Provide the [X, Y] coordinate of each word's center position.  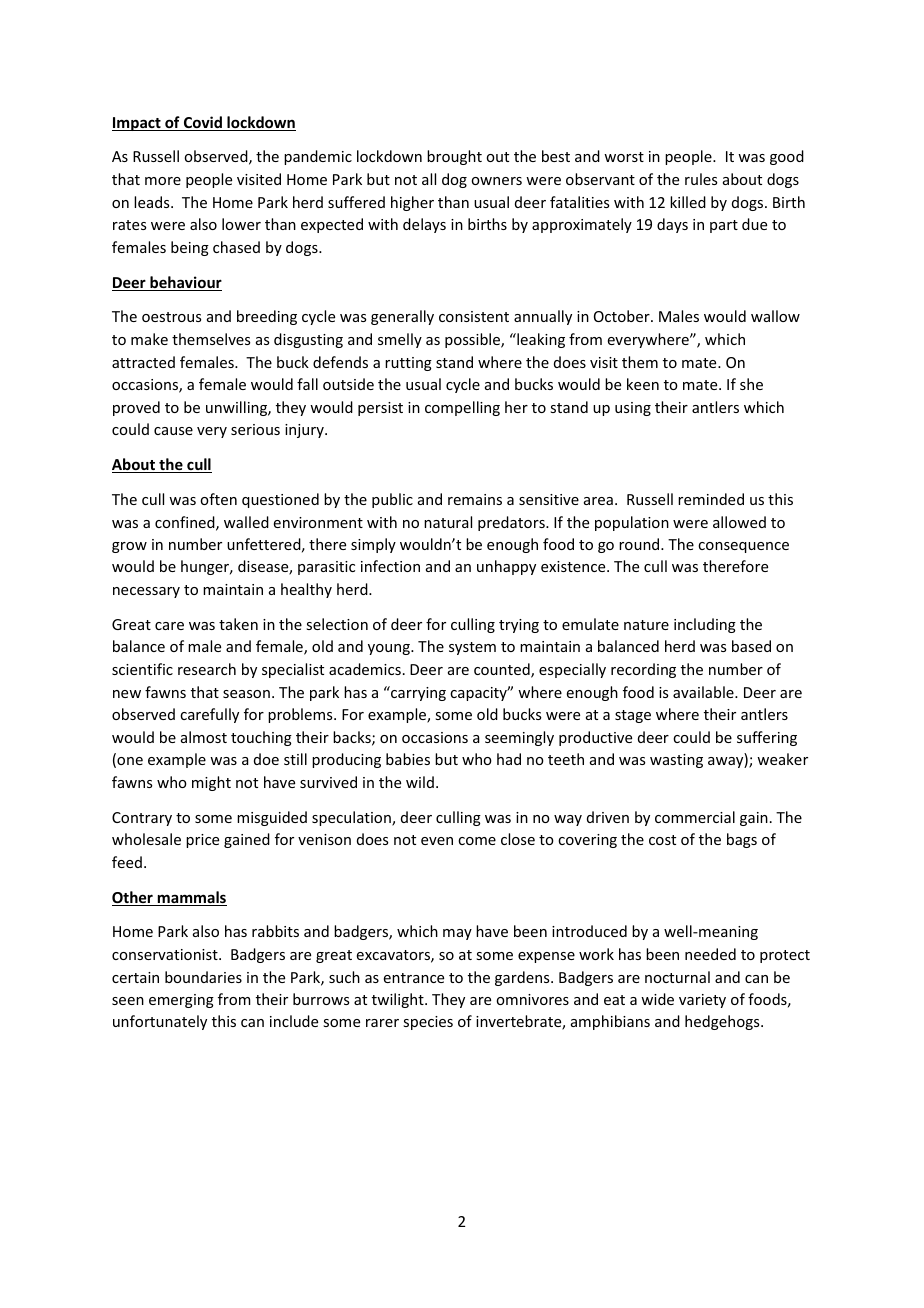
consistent [474, 316]
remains [475, 499]
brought [454, 157]
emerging [181, 1001]
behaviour [185, 283]
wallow [775, 316]
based [751, 646]
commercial [695, 817]
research [207, 669]
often [218, 499]
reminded [711, 499]
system [472, 648]
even [437, 841]
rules [701, 179]
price [202, 841]
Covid [202, 123]
